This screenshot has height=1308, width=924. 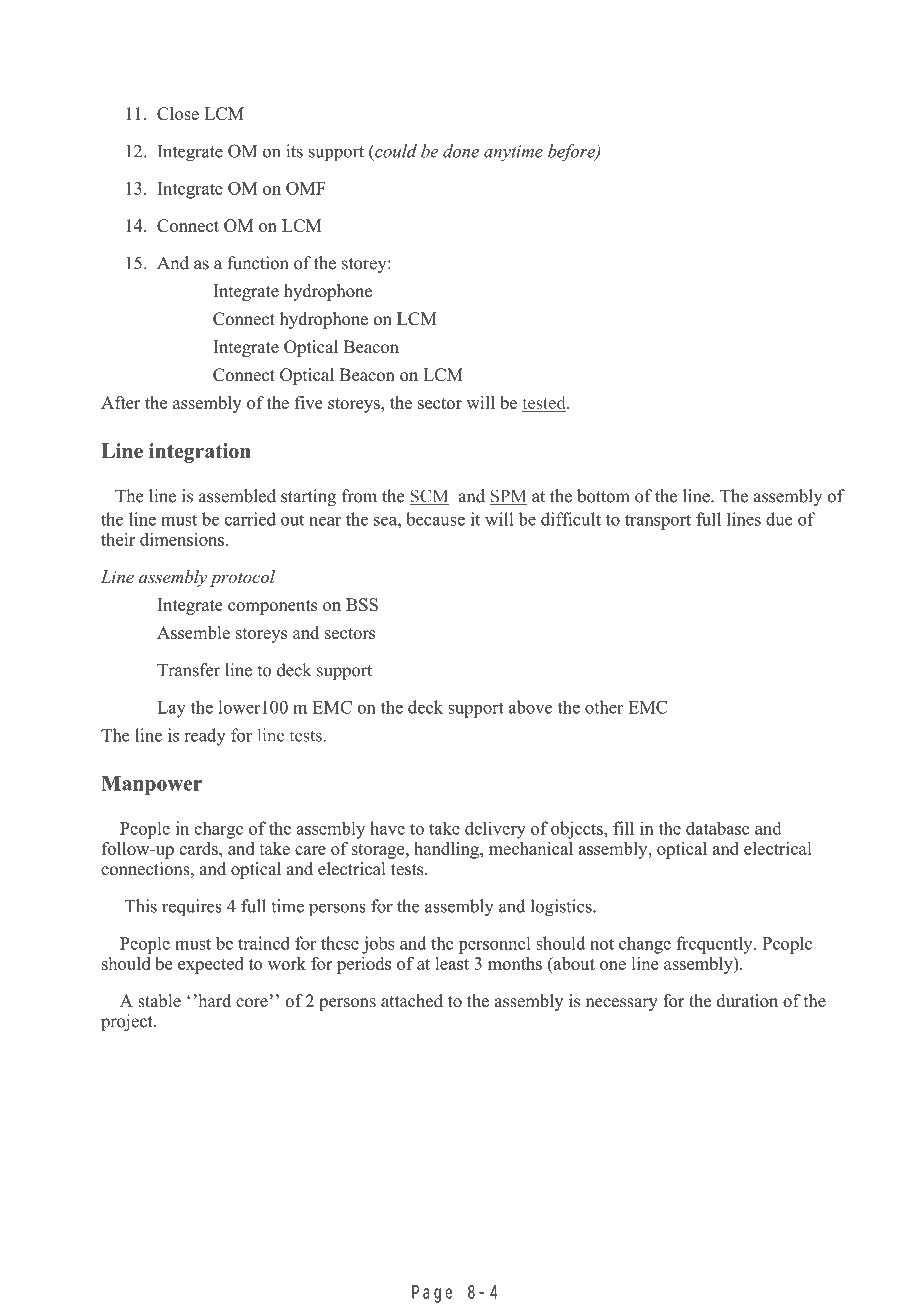 I want to click on Close, so click(x=178, y=113).
